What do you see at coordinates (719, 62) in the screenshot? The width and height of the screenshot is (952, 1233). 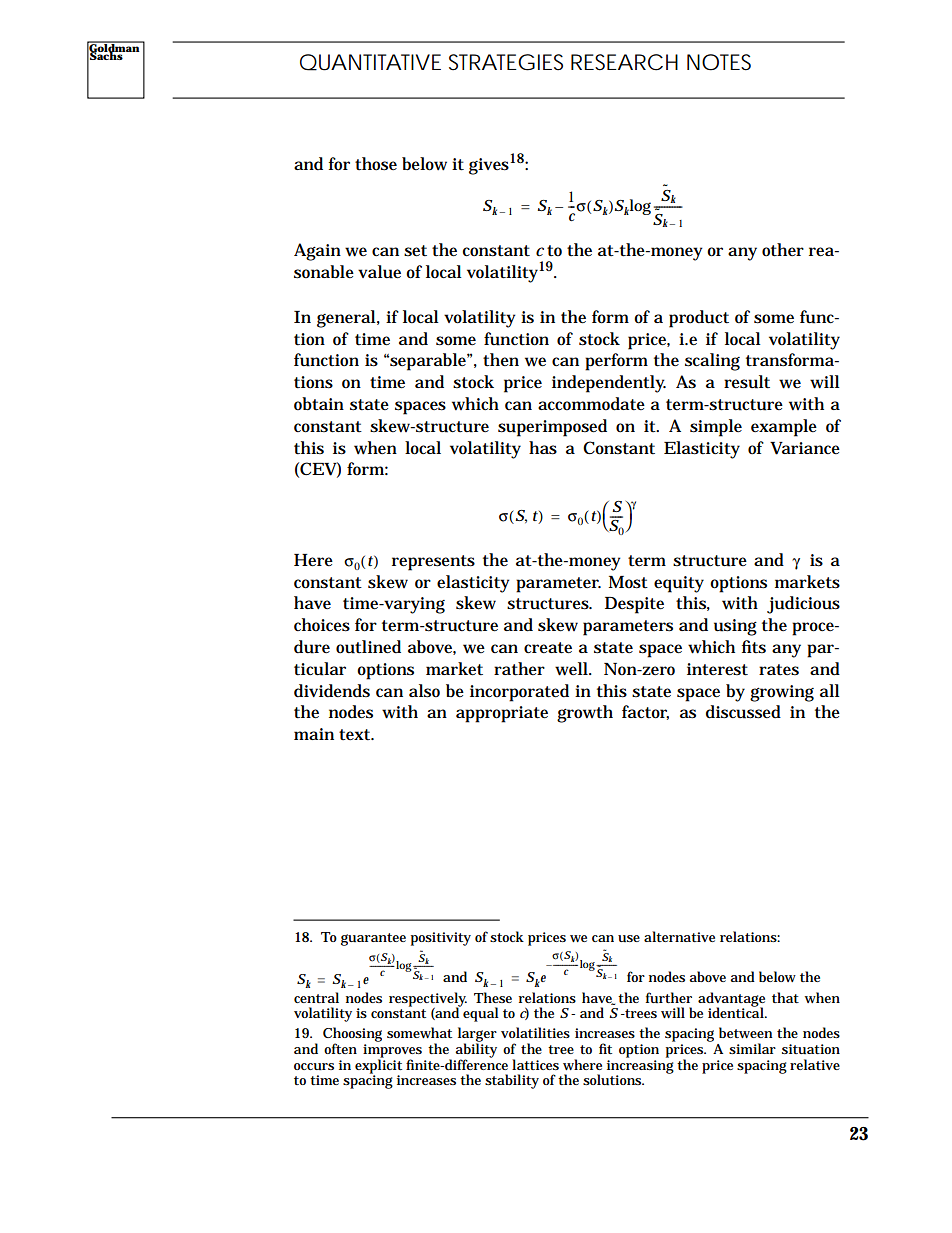 I see `NOTES` at bounding box center [719, 62].
